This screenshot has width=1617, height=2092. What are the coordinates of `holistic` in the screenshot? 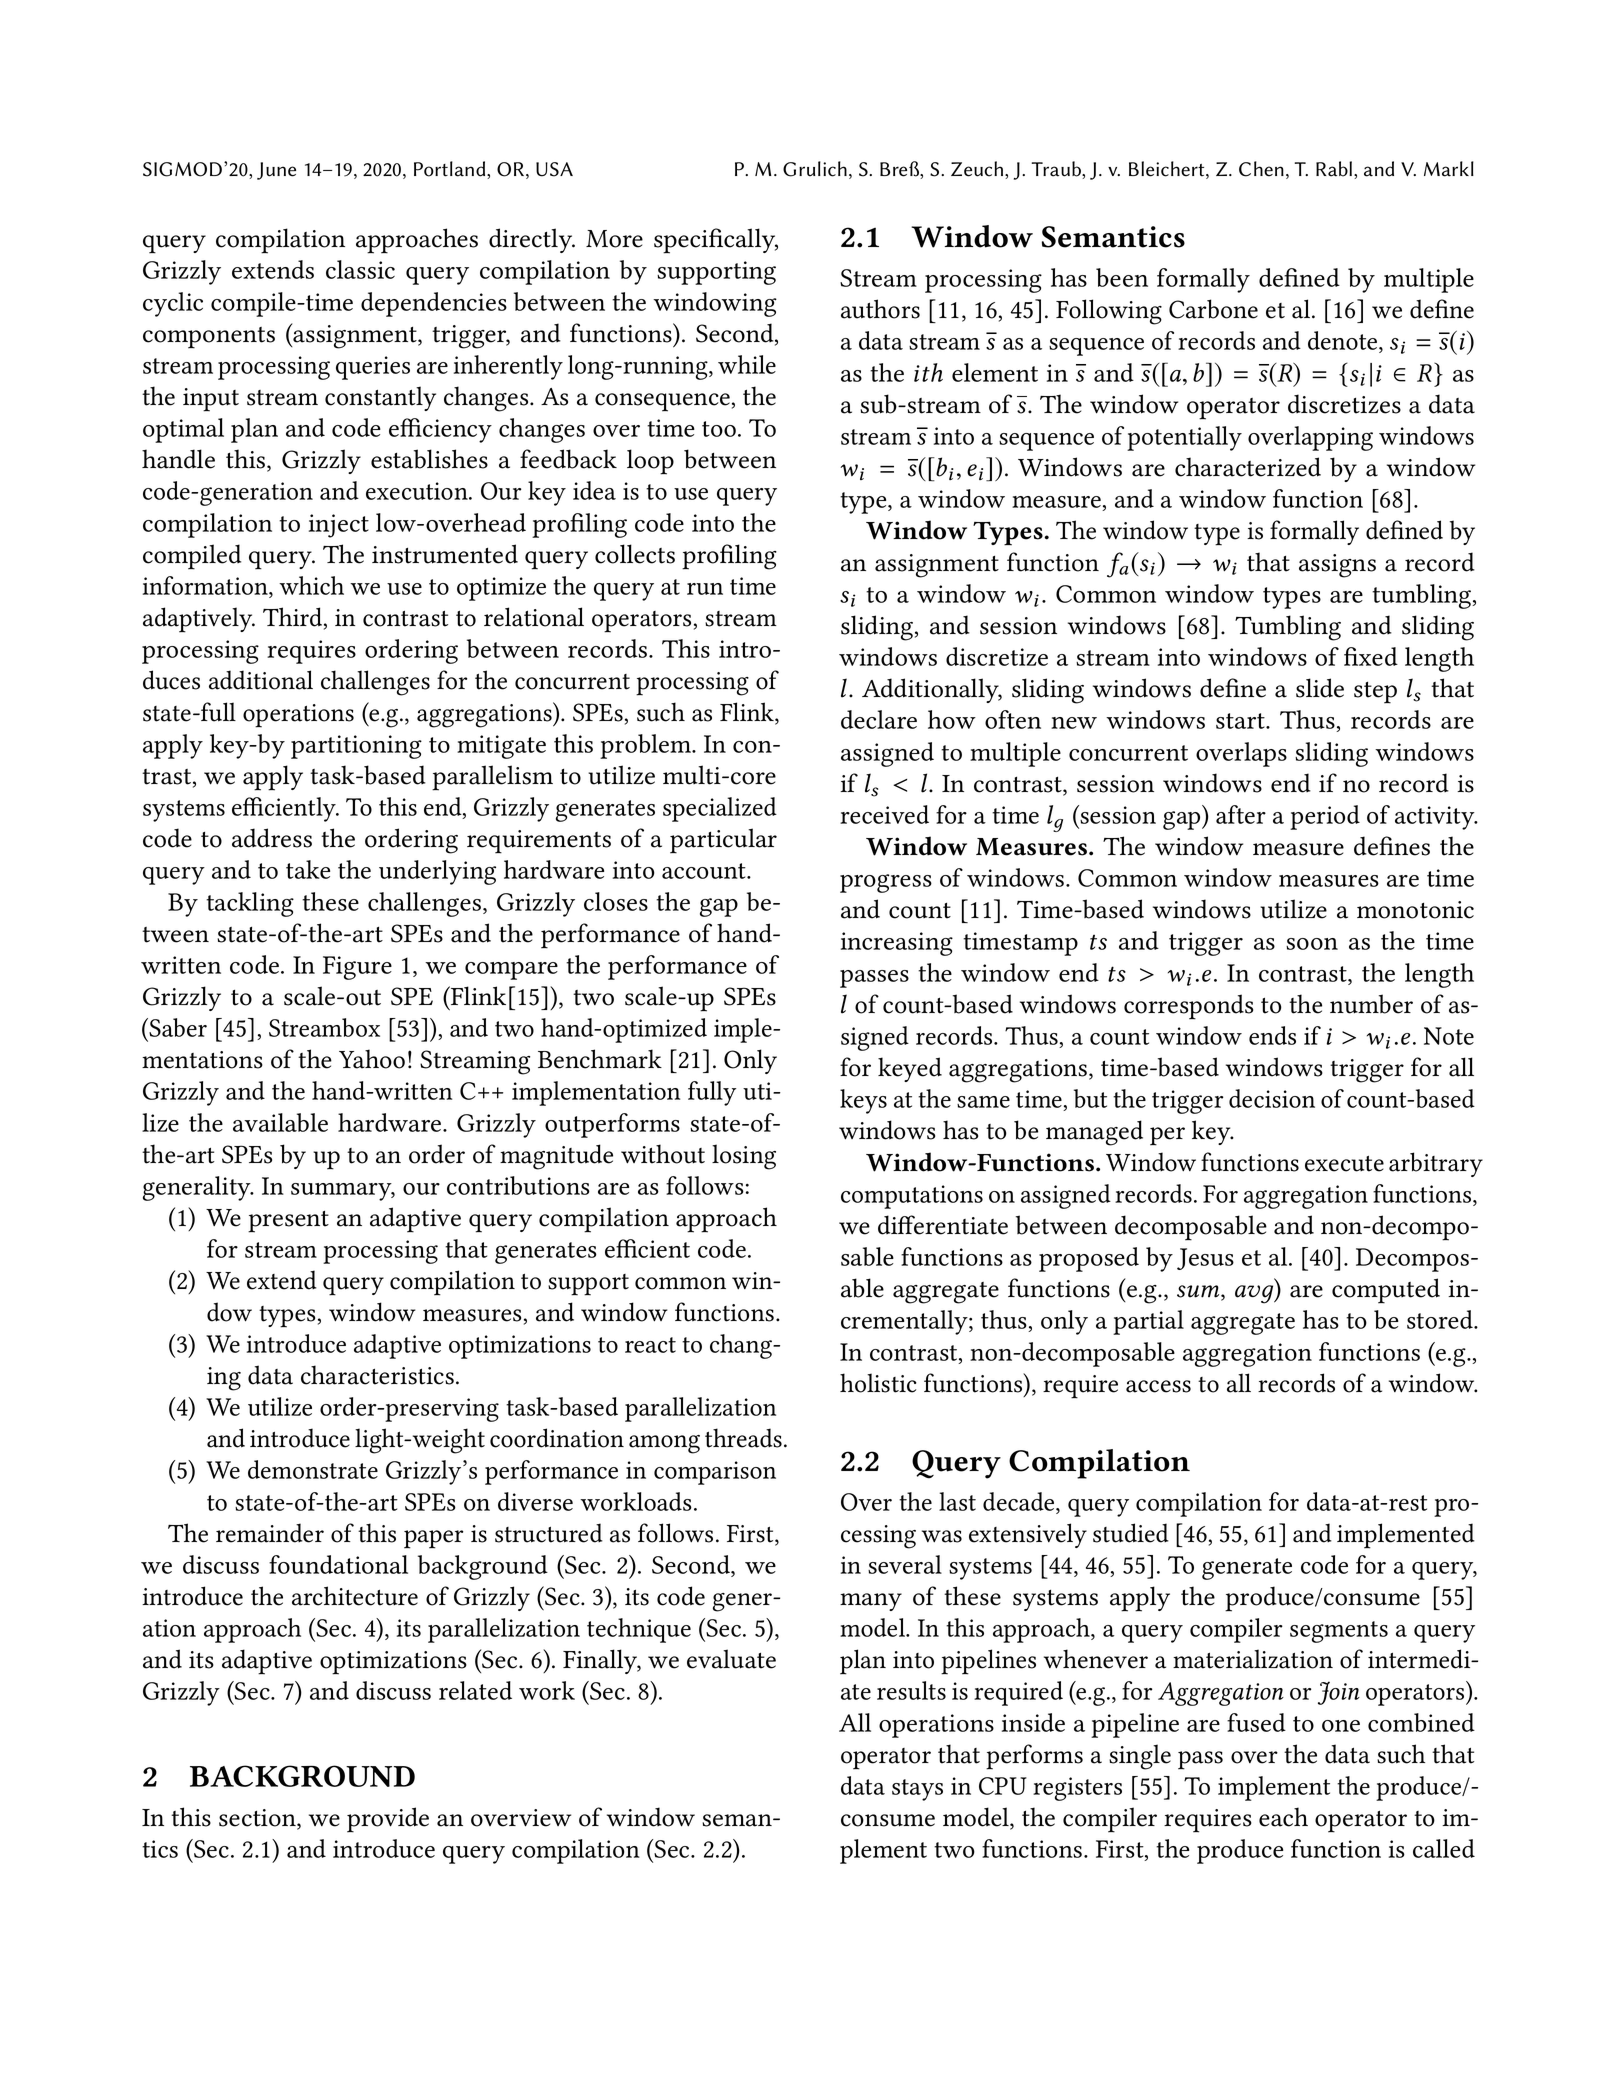 It's located at (878, 1383).
